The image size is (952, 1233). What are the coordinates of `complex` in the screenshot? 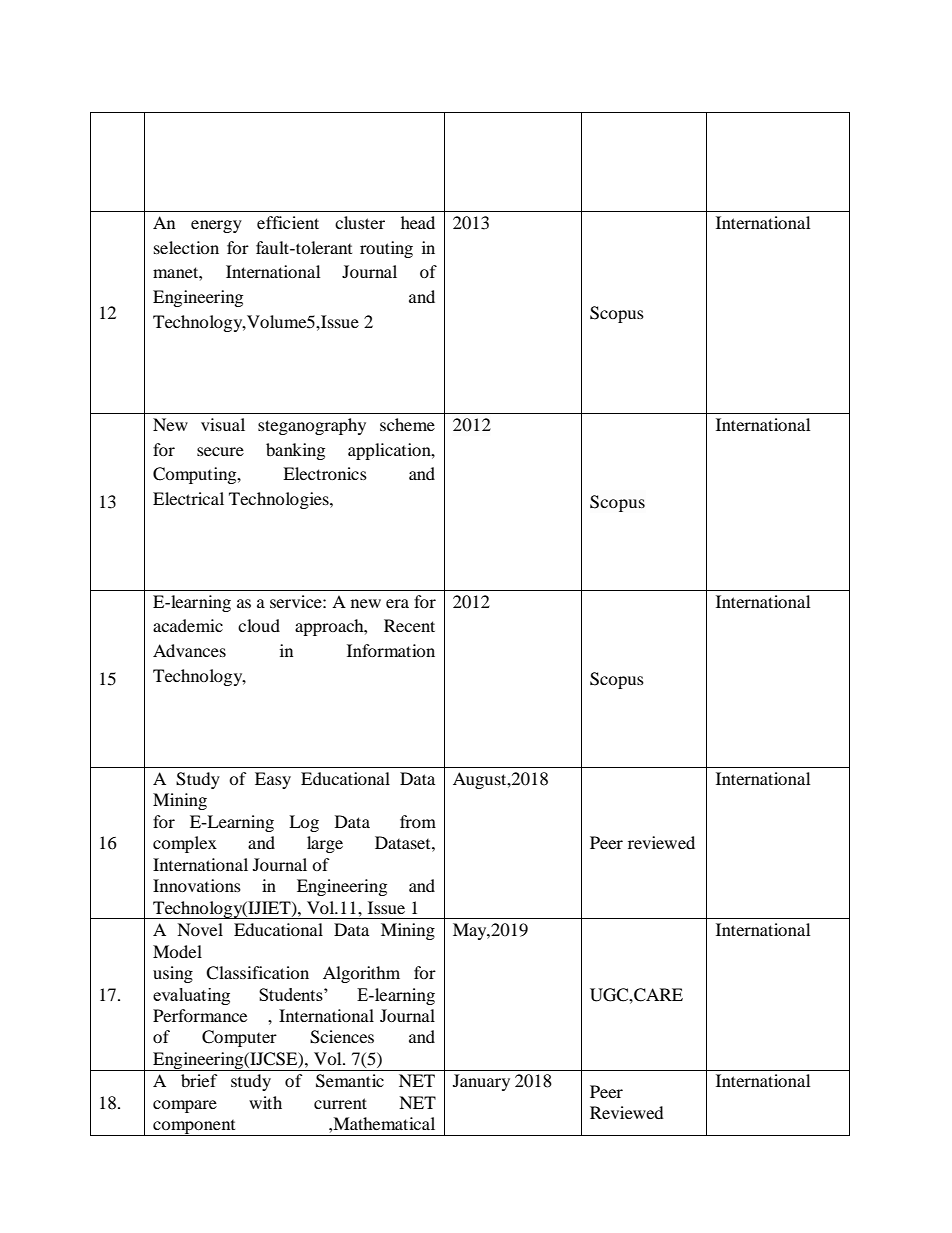 It's located at (185, 844).
